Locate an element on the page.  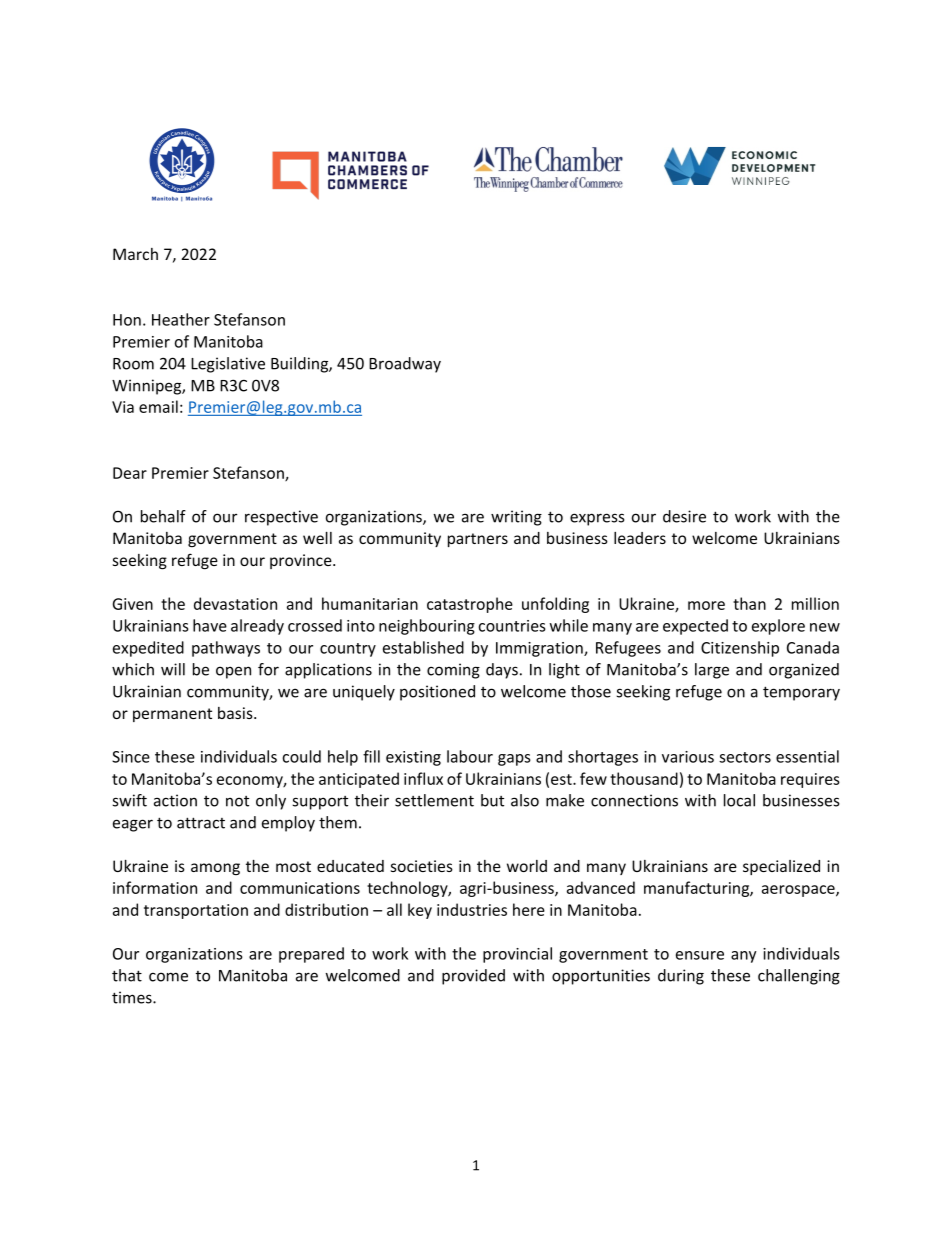
provided is located at coordinates (473, 977).
